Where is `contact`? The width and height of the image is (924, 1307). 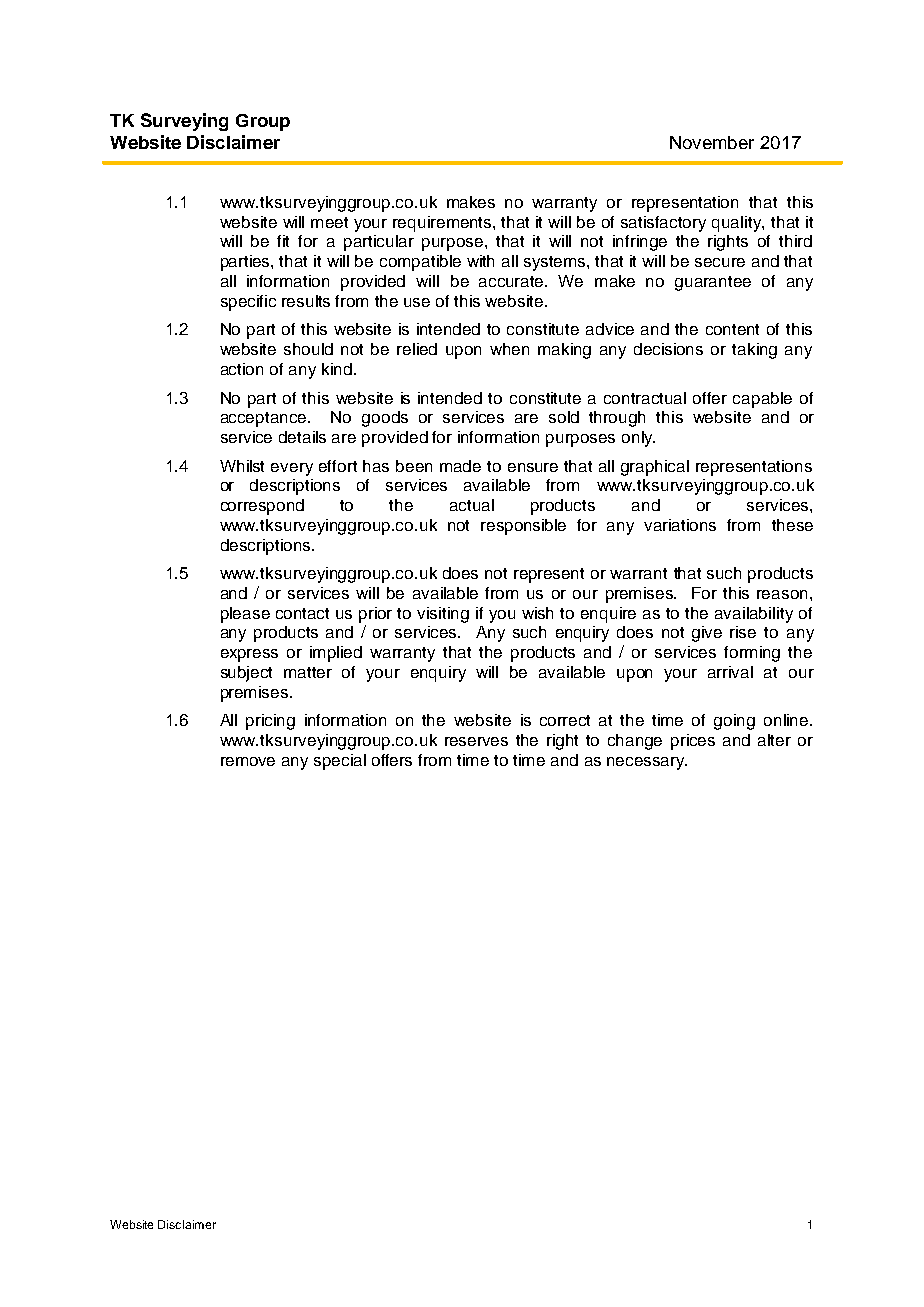
contact is located at coordinates (302, 613).
